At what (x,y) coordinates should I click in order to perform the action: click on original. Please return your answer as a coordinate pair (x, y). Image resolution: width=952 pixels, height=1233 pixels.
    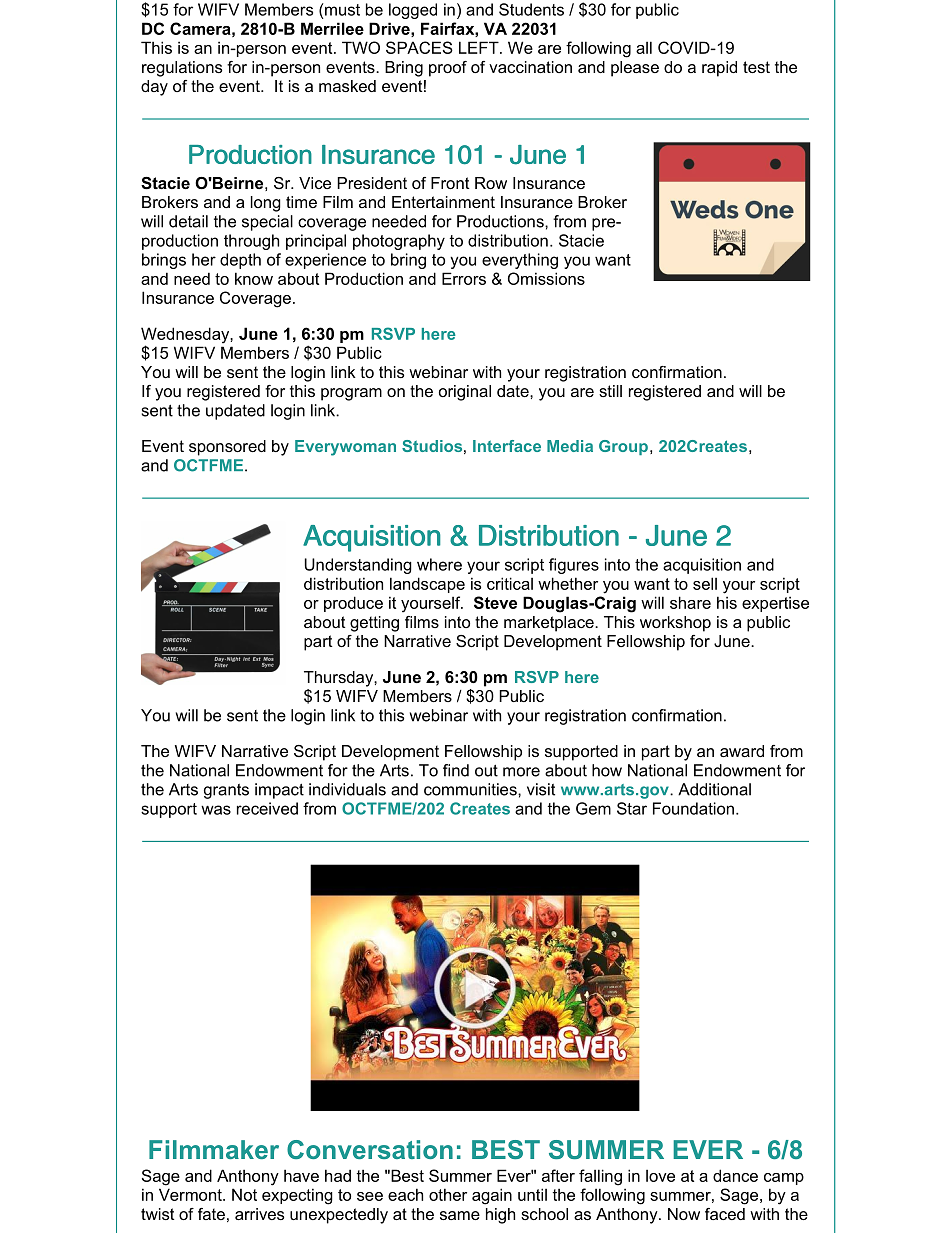
    Looking at the image, I should click on (465, 393).
